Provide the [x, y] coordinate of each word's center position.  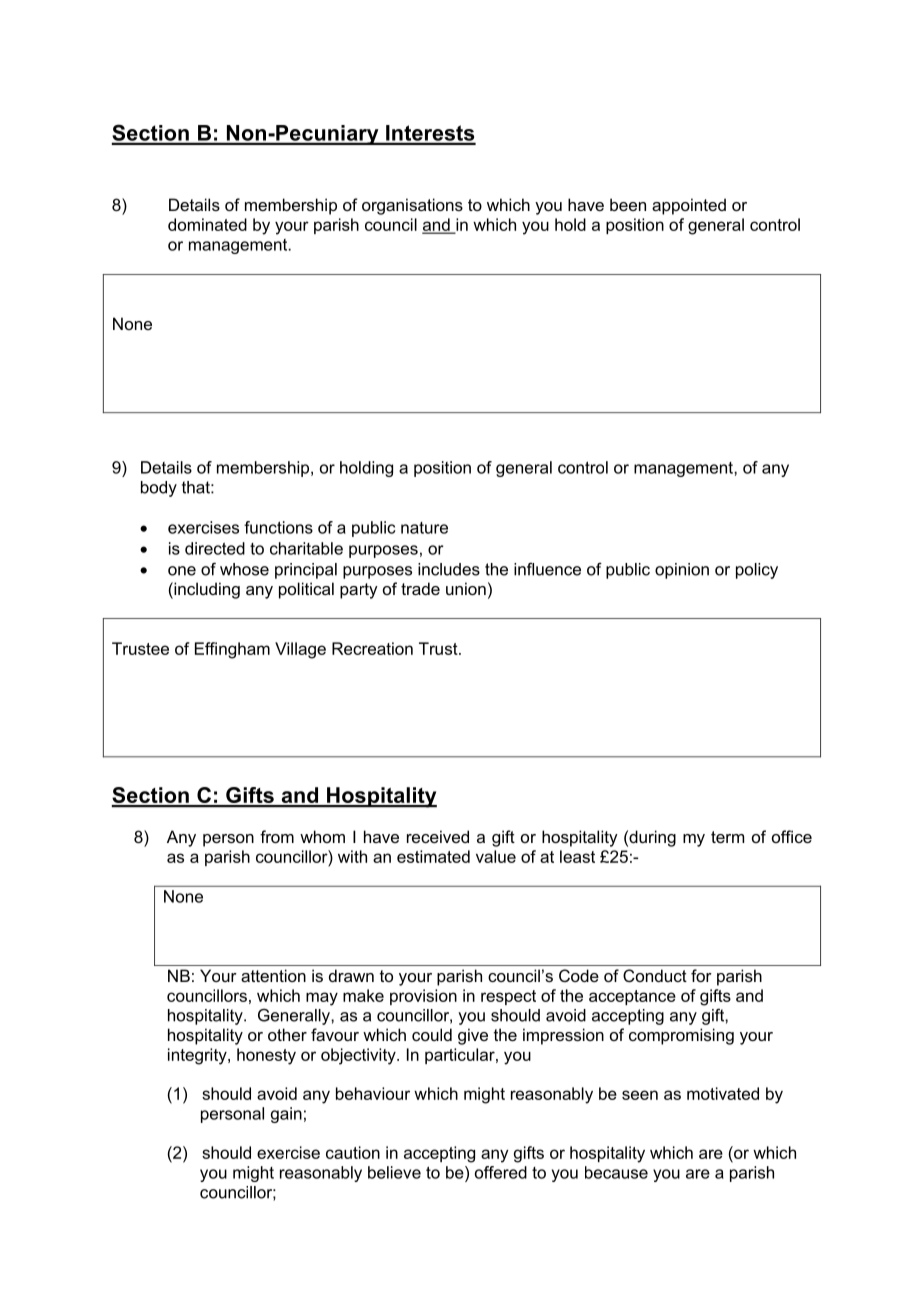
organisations [412, 206]
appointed [689, 206]
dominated [207, 224]
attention [273, 975]
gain [286, 1115]
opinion [682, 571]
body [159, 489]
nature [424, 528]
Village [300, 650]
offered [501, 1172]
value [496, 856]
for [701, 975]
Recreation [372, 648]
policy [757, 571]
